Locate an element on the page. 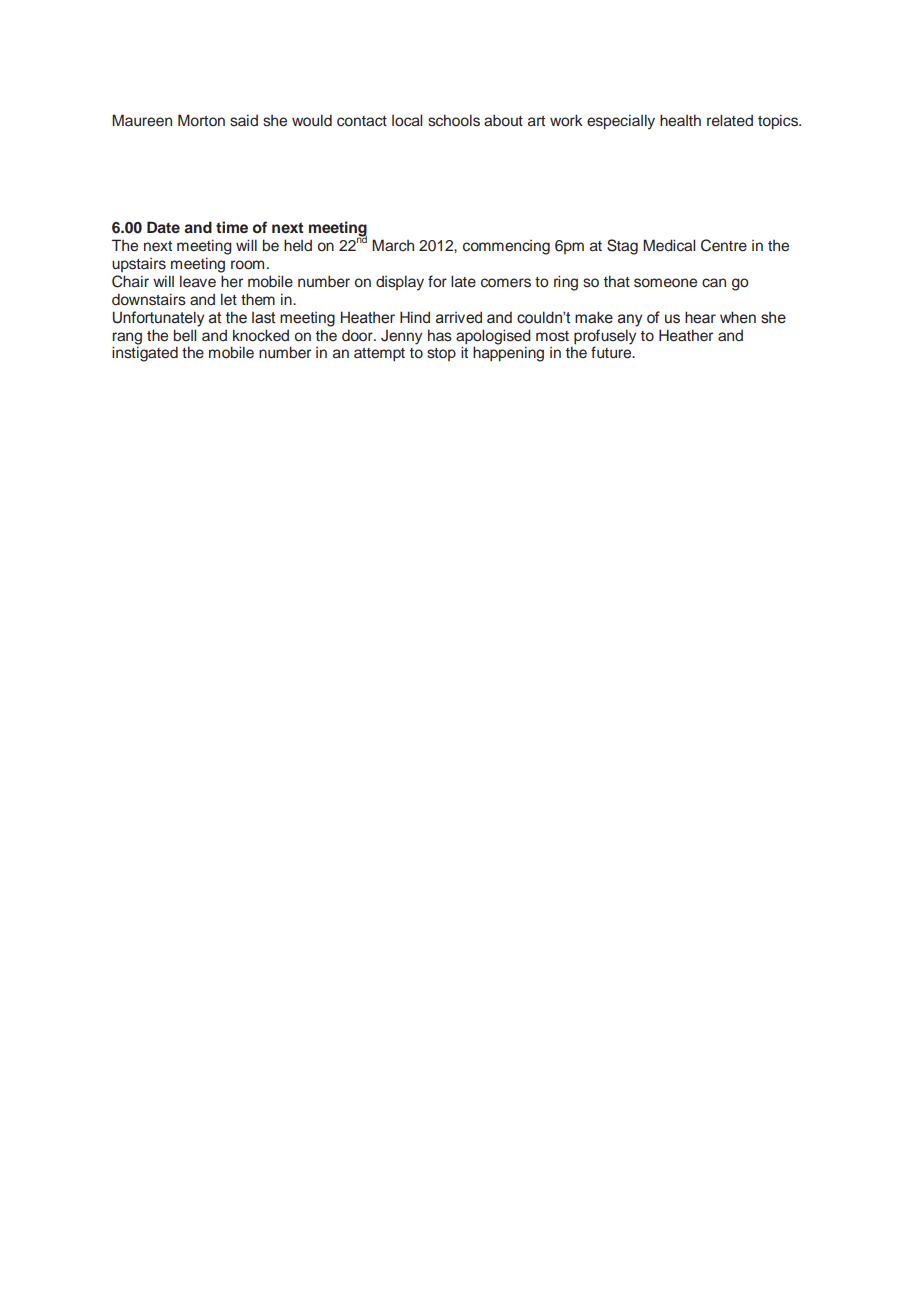  Morton is located at coordinates (201, 120).
